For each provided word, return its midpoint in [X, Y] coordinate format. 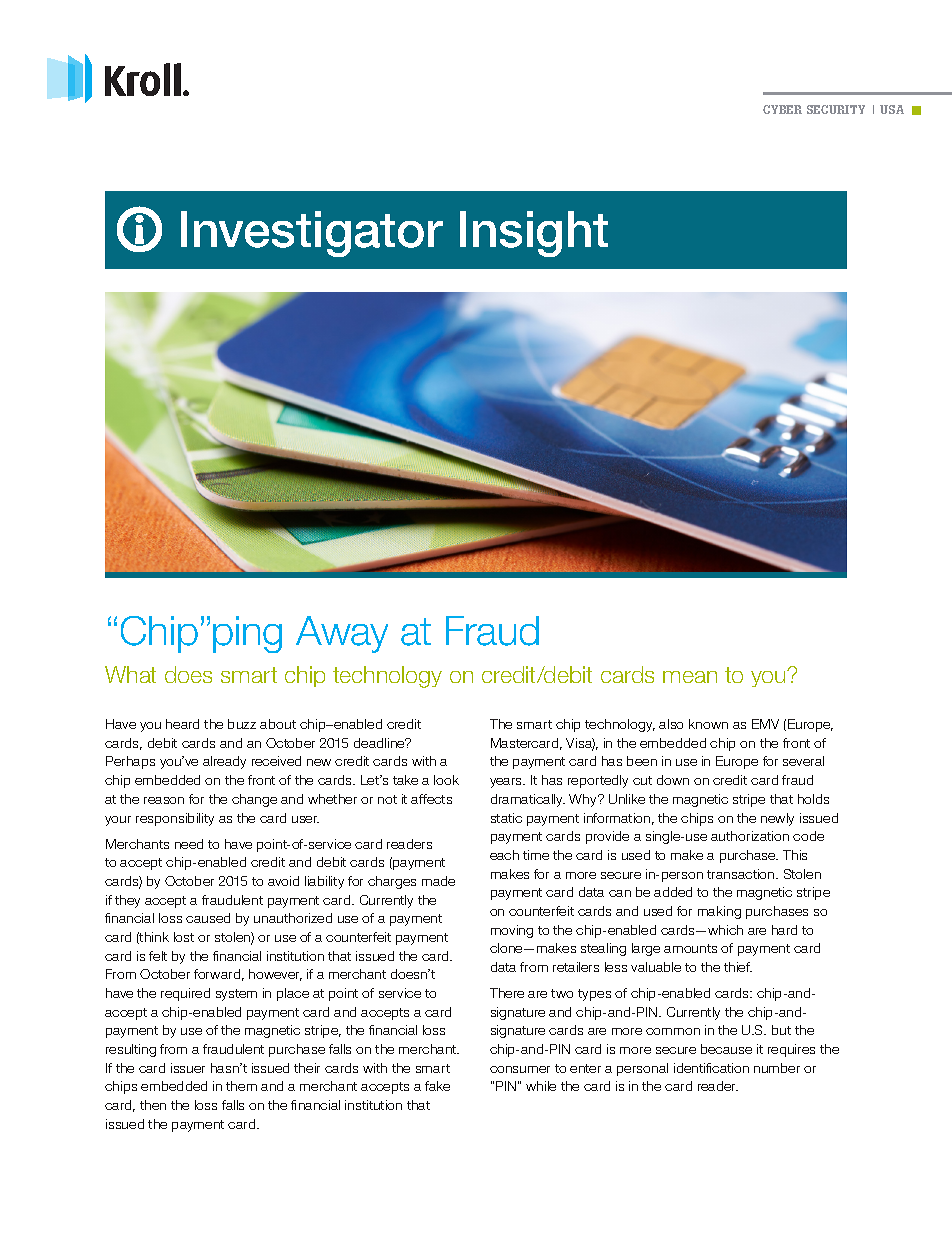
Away [342, 634]
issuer [188, 1068]
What [130, 674]
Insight [534, 234]
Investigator [312, 234]
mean [690, 677]
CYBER [782, 109]
